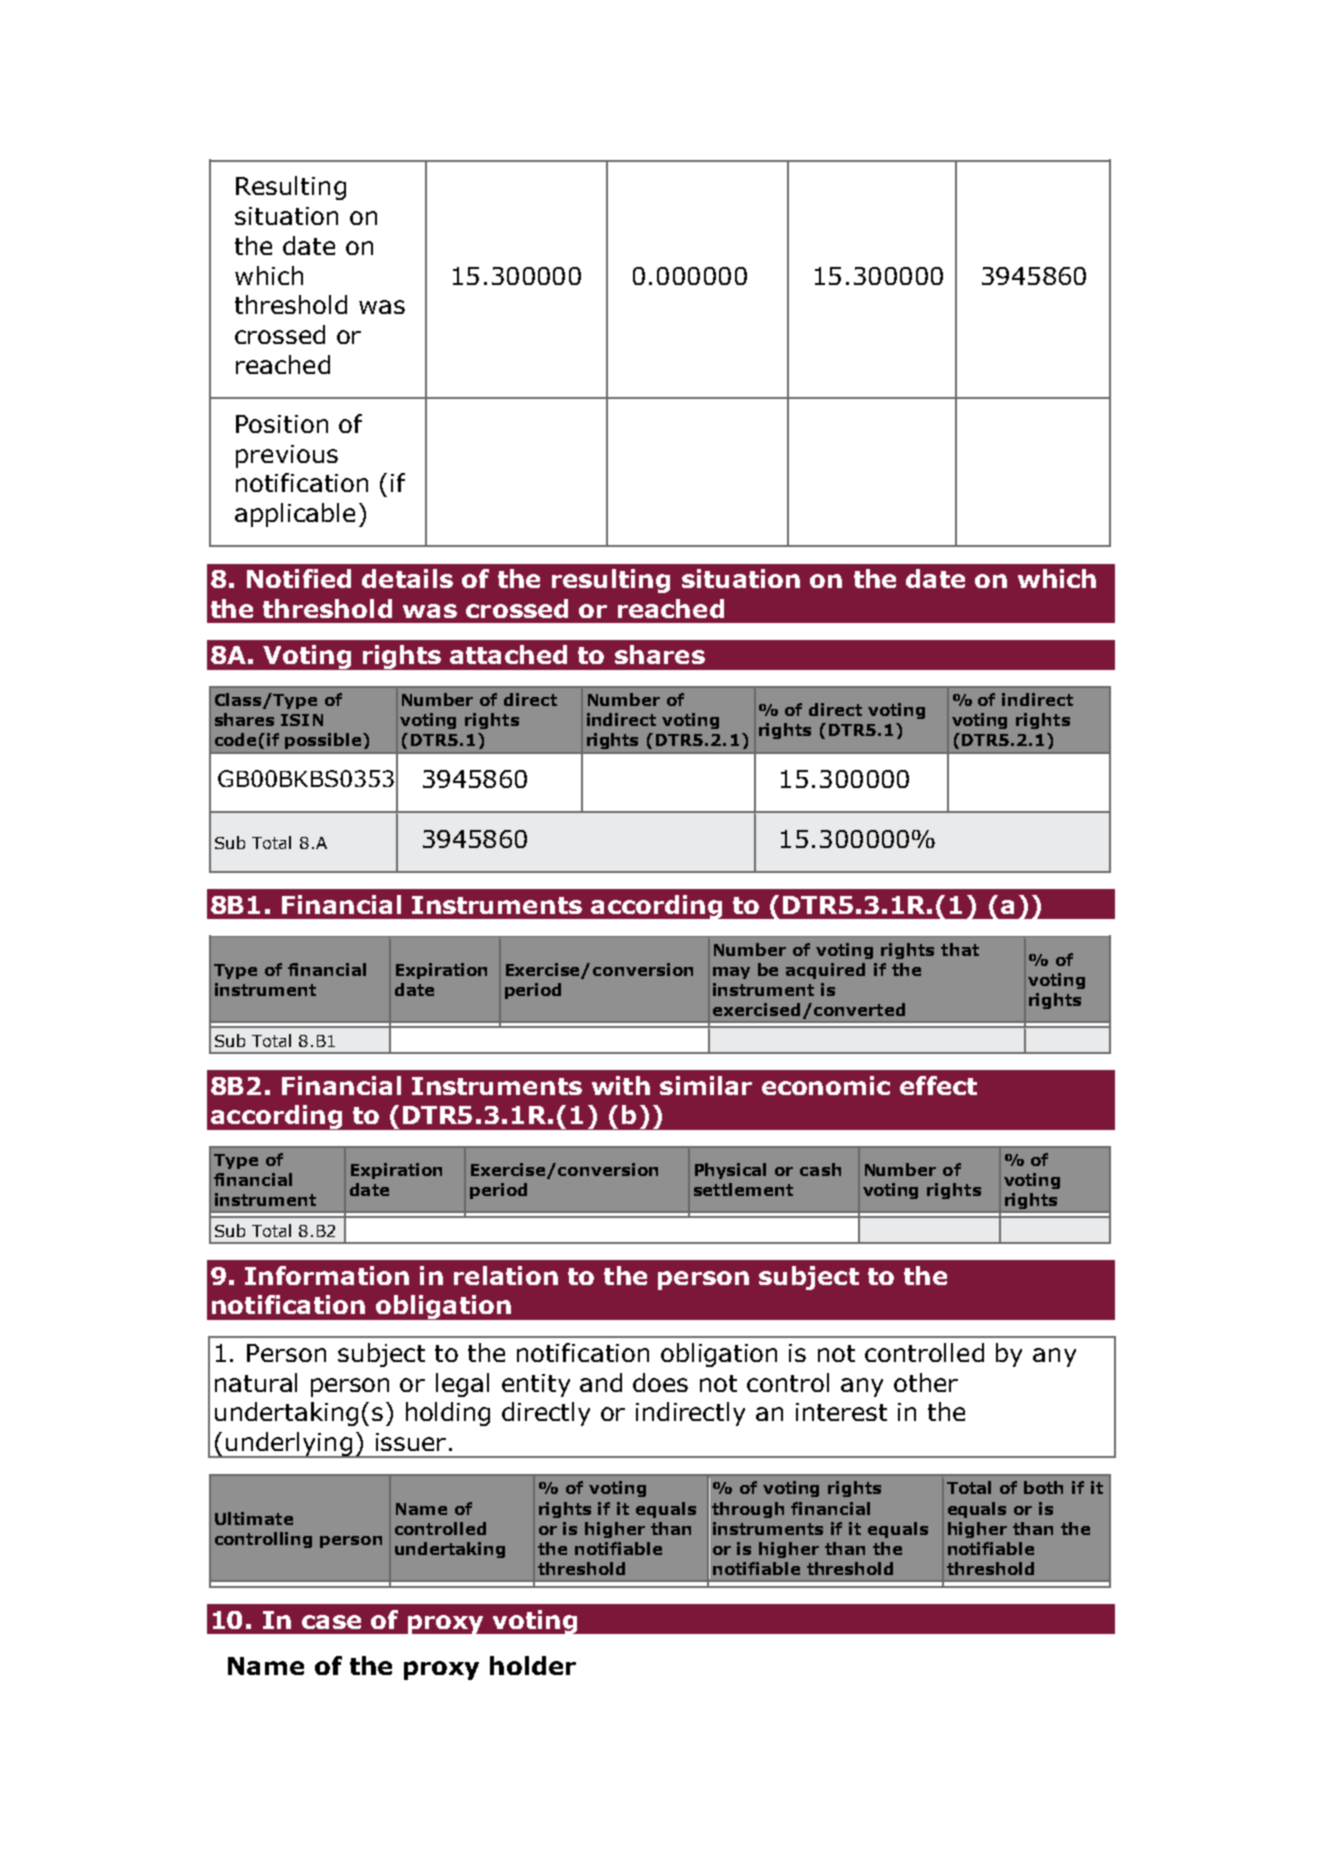 This screenshot has height=1867, width=1320. Describe the element at coordinates (820, 1169) in the screenshot. I see `cash` at that location.
